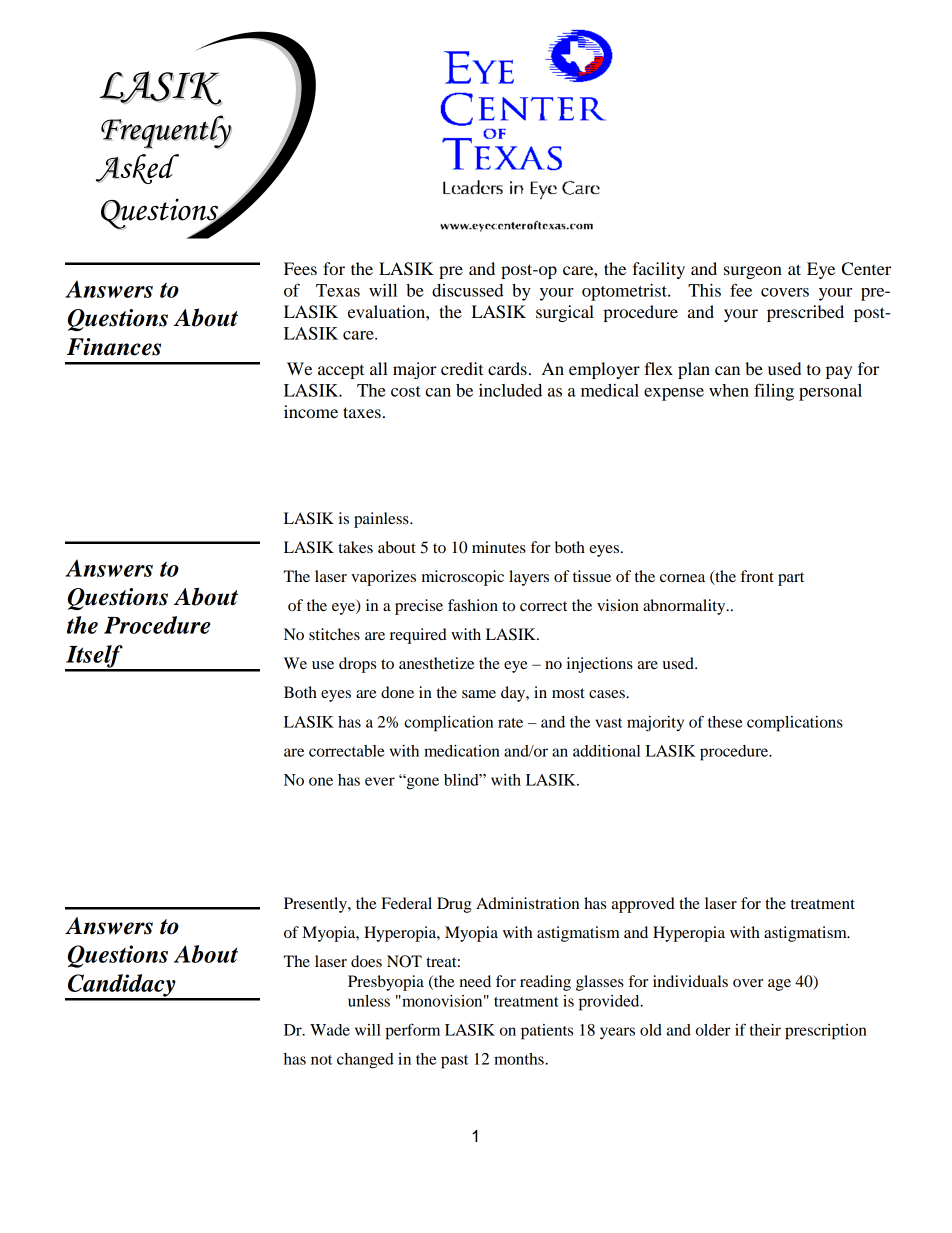 The image size is (952, 1233). What do you see at coordinates (520, 1059) in the screenshot?
I see `months` at bounding box center [520, 1059].
